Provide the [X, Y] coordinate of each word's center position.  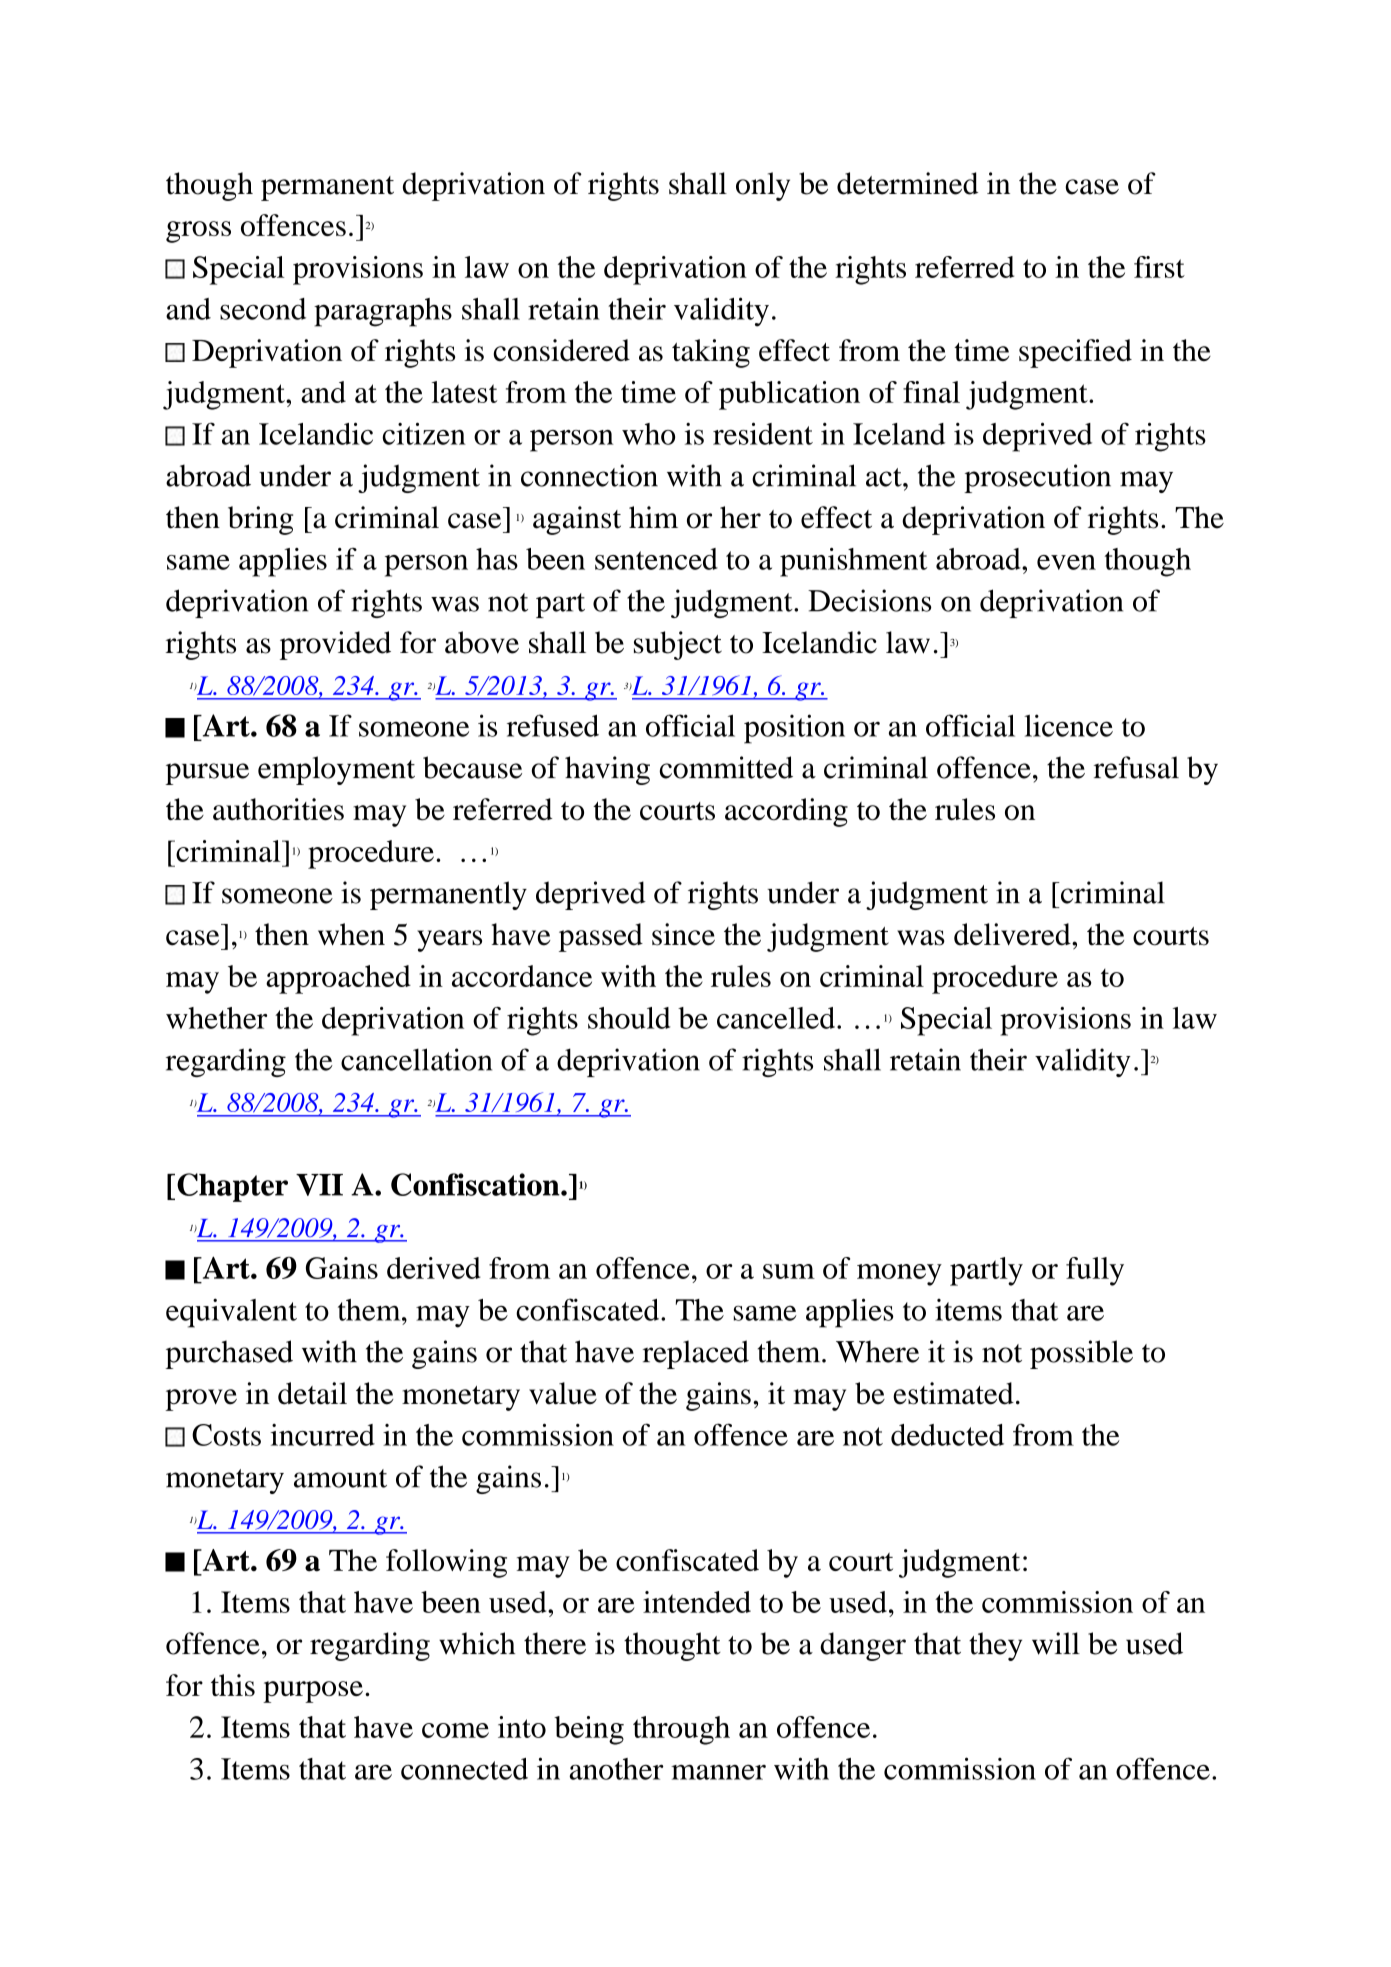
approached [338, 979]
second [263, 309]
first [1159, 267]
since [683, 934]
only [763, 186]
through [681, 1730]
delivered [1013, 934]
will [1056, 1643]
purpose [313, 1692]
